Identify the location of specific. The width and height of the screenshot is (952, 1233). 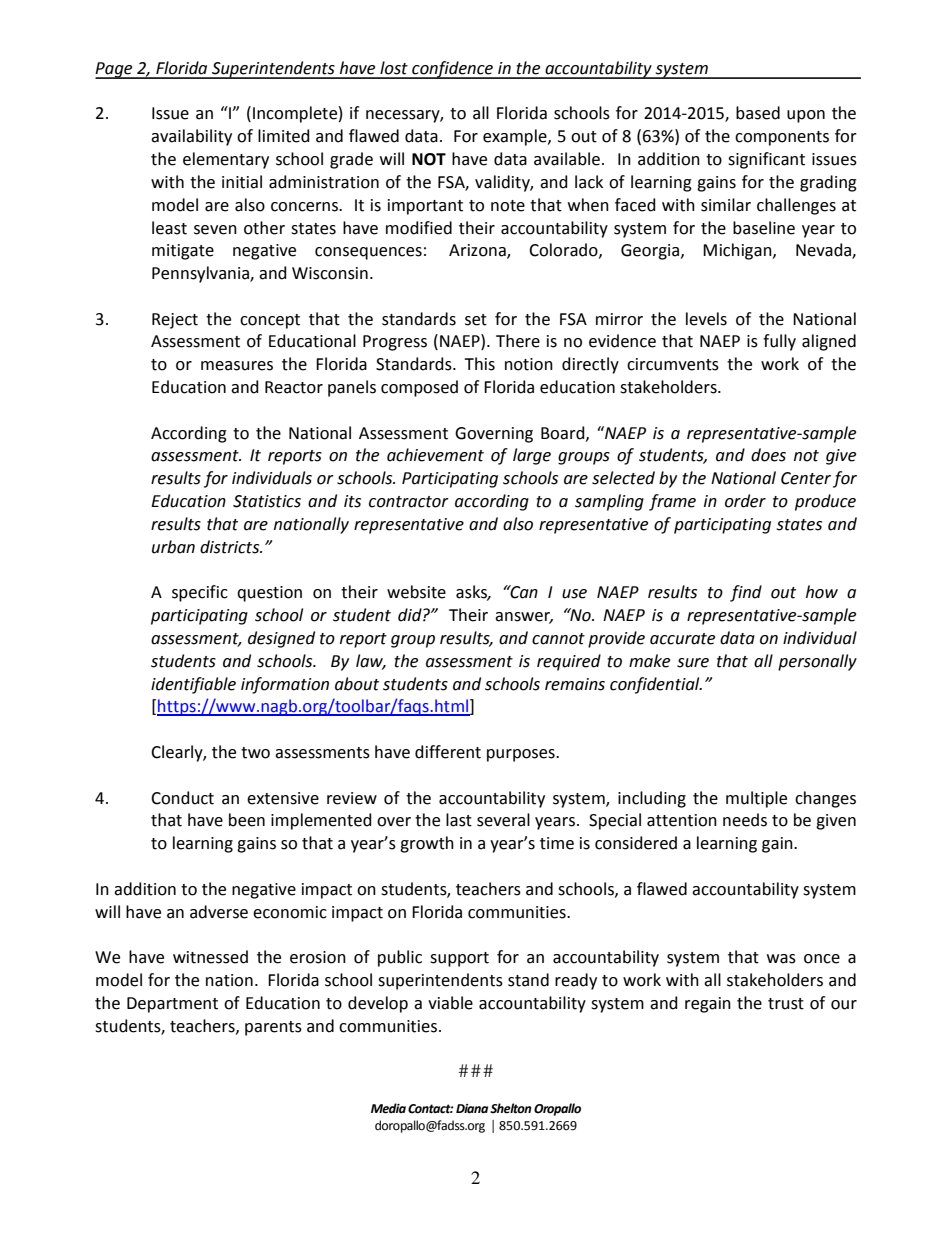
(200, 593).
